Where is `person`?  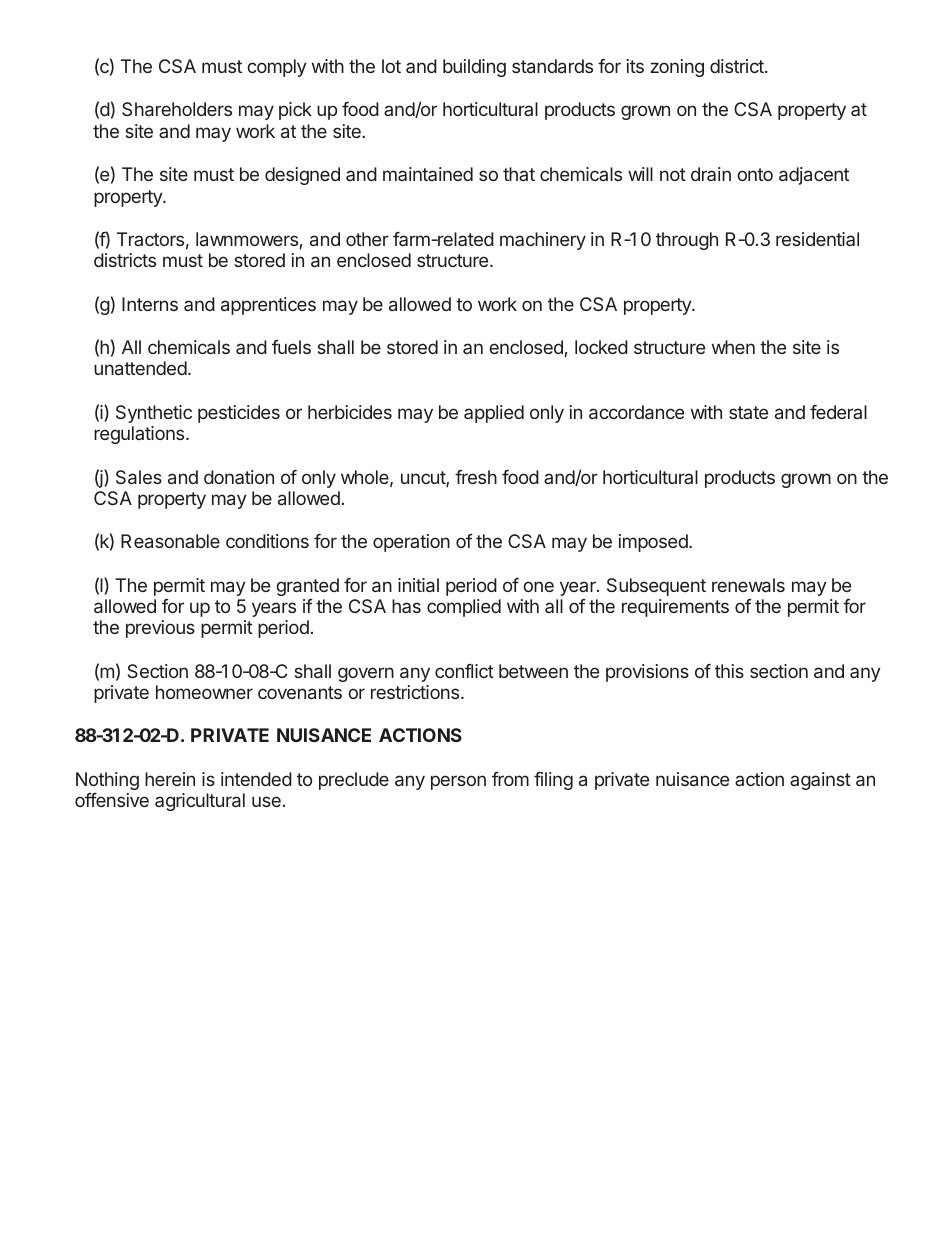
person is located at coordinates (458, 782).
